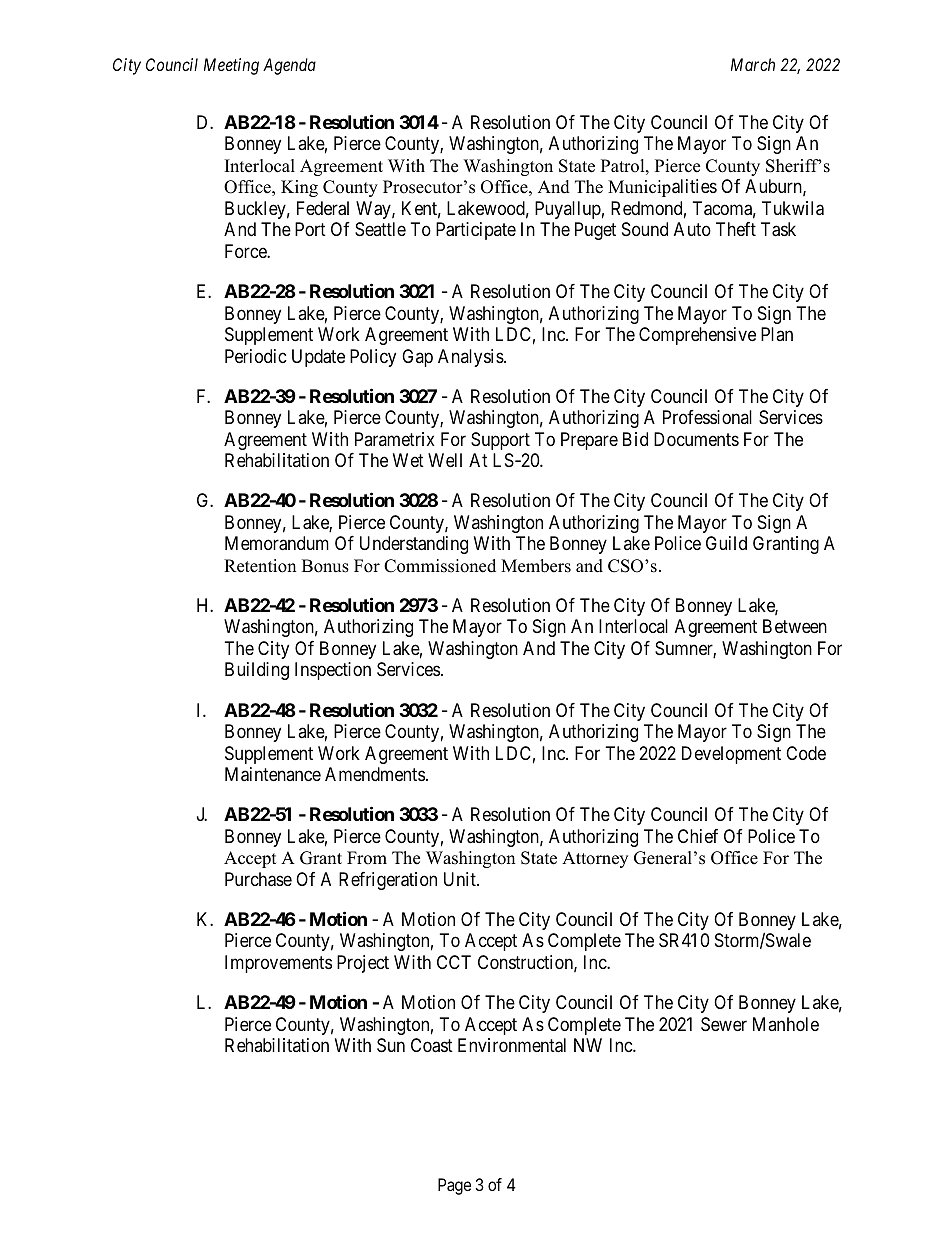  I want to click on Sun, so click(391, 1045).
